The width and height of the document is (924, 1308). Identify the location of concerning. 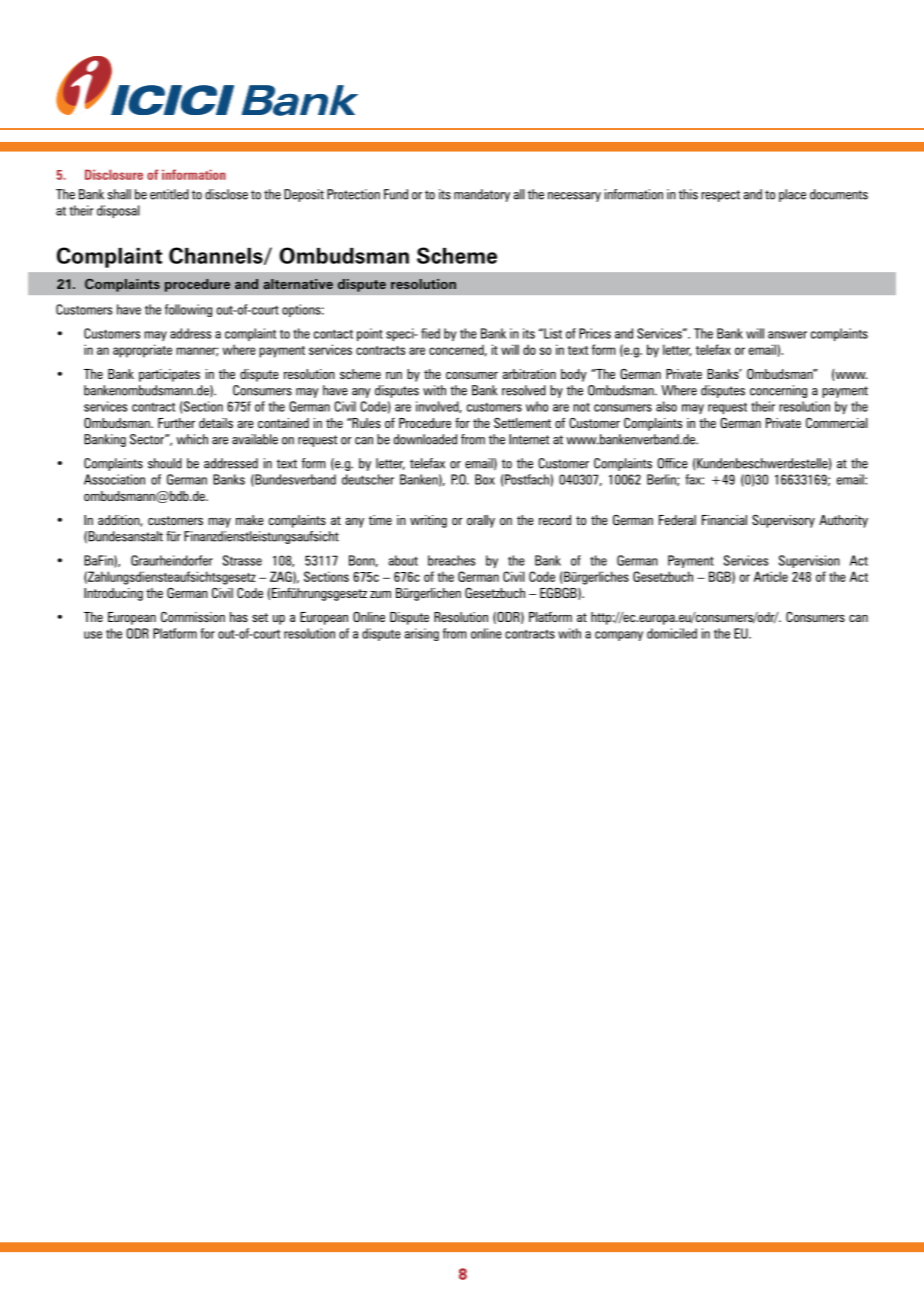
(778, 391).
